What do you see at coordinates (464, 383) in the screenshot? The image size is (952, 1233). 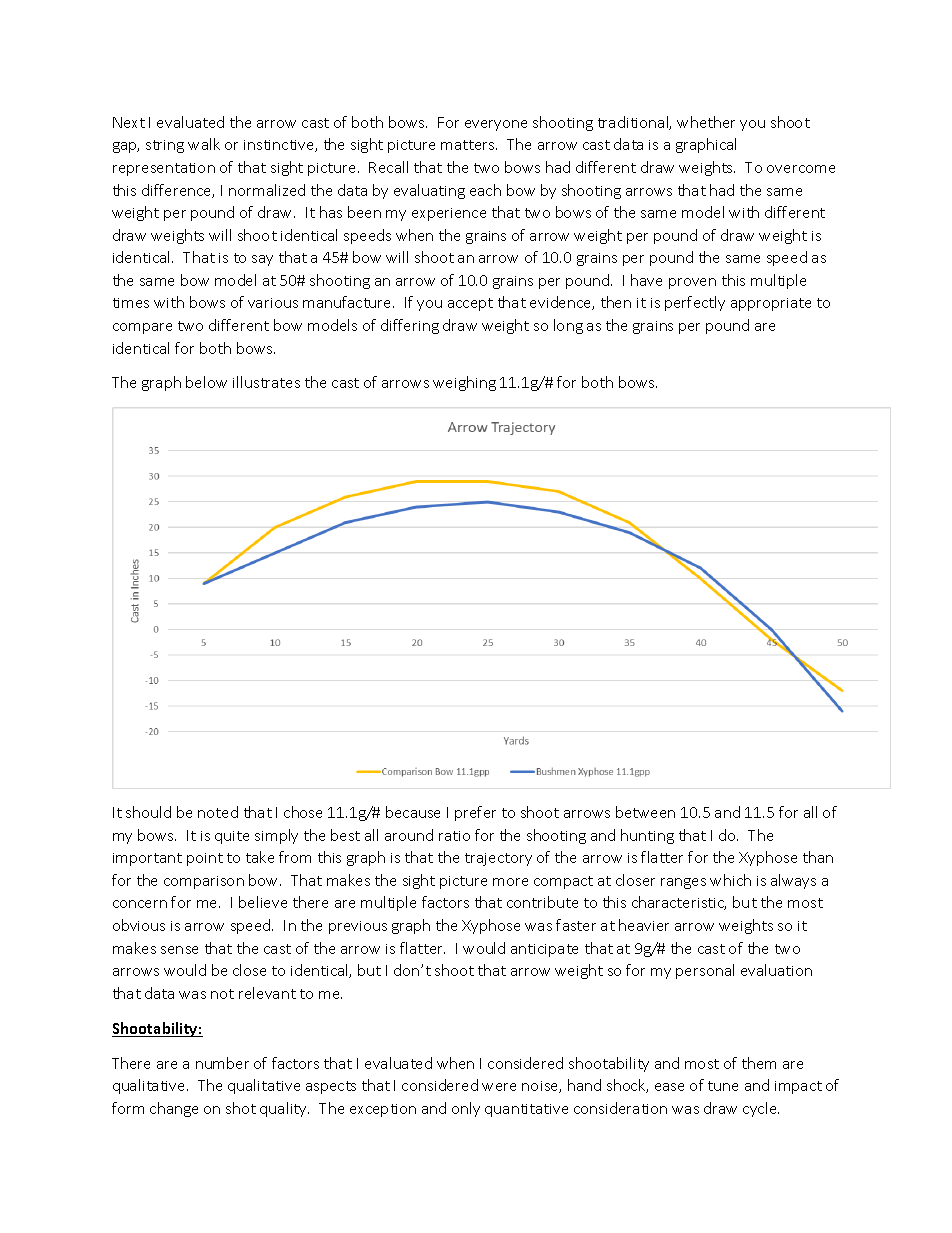 I see `weighing` at bounding box center [464, 383].
